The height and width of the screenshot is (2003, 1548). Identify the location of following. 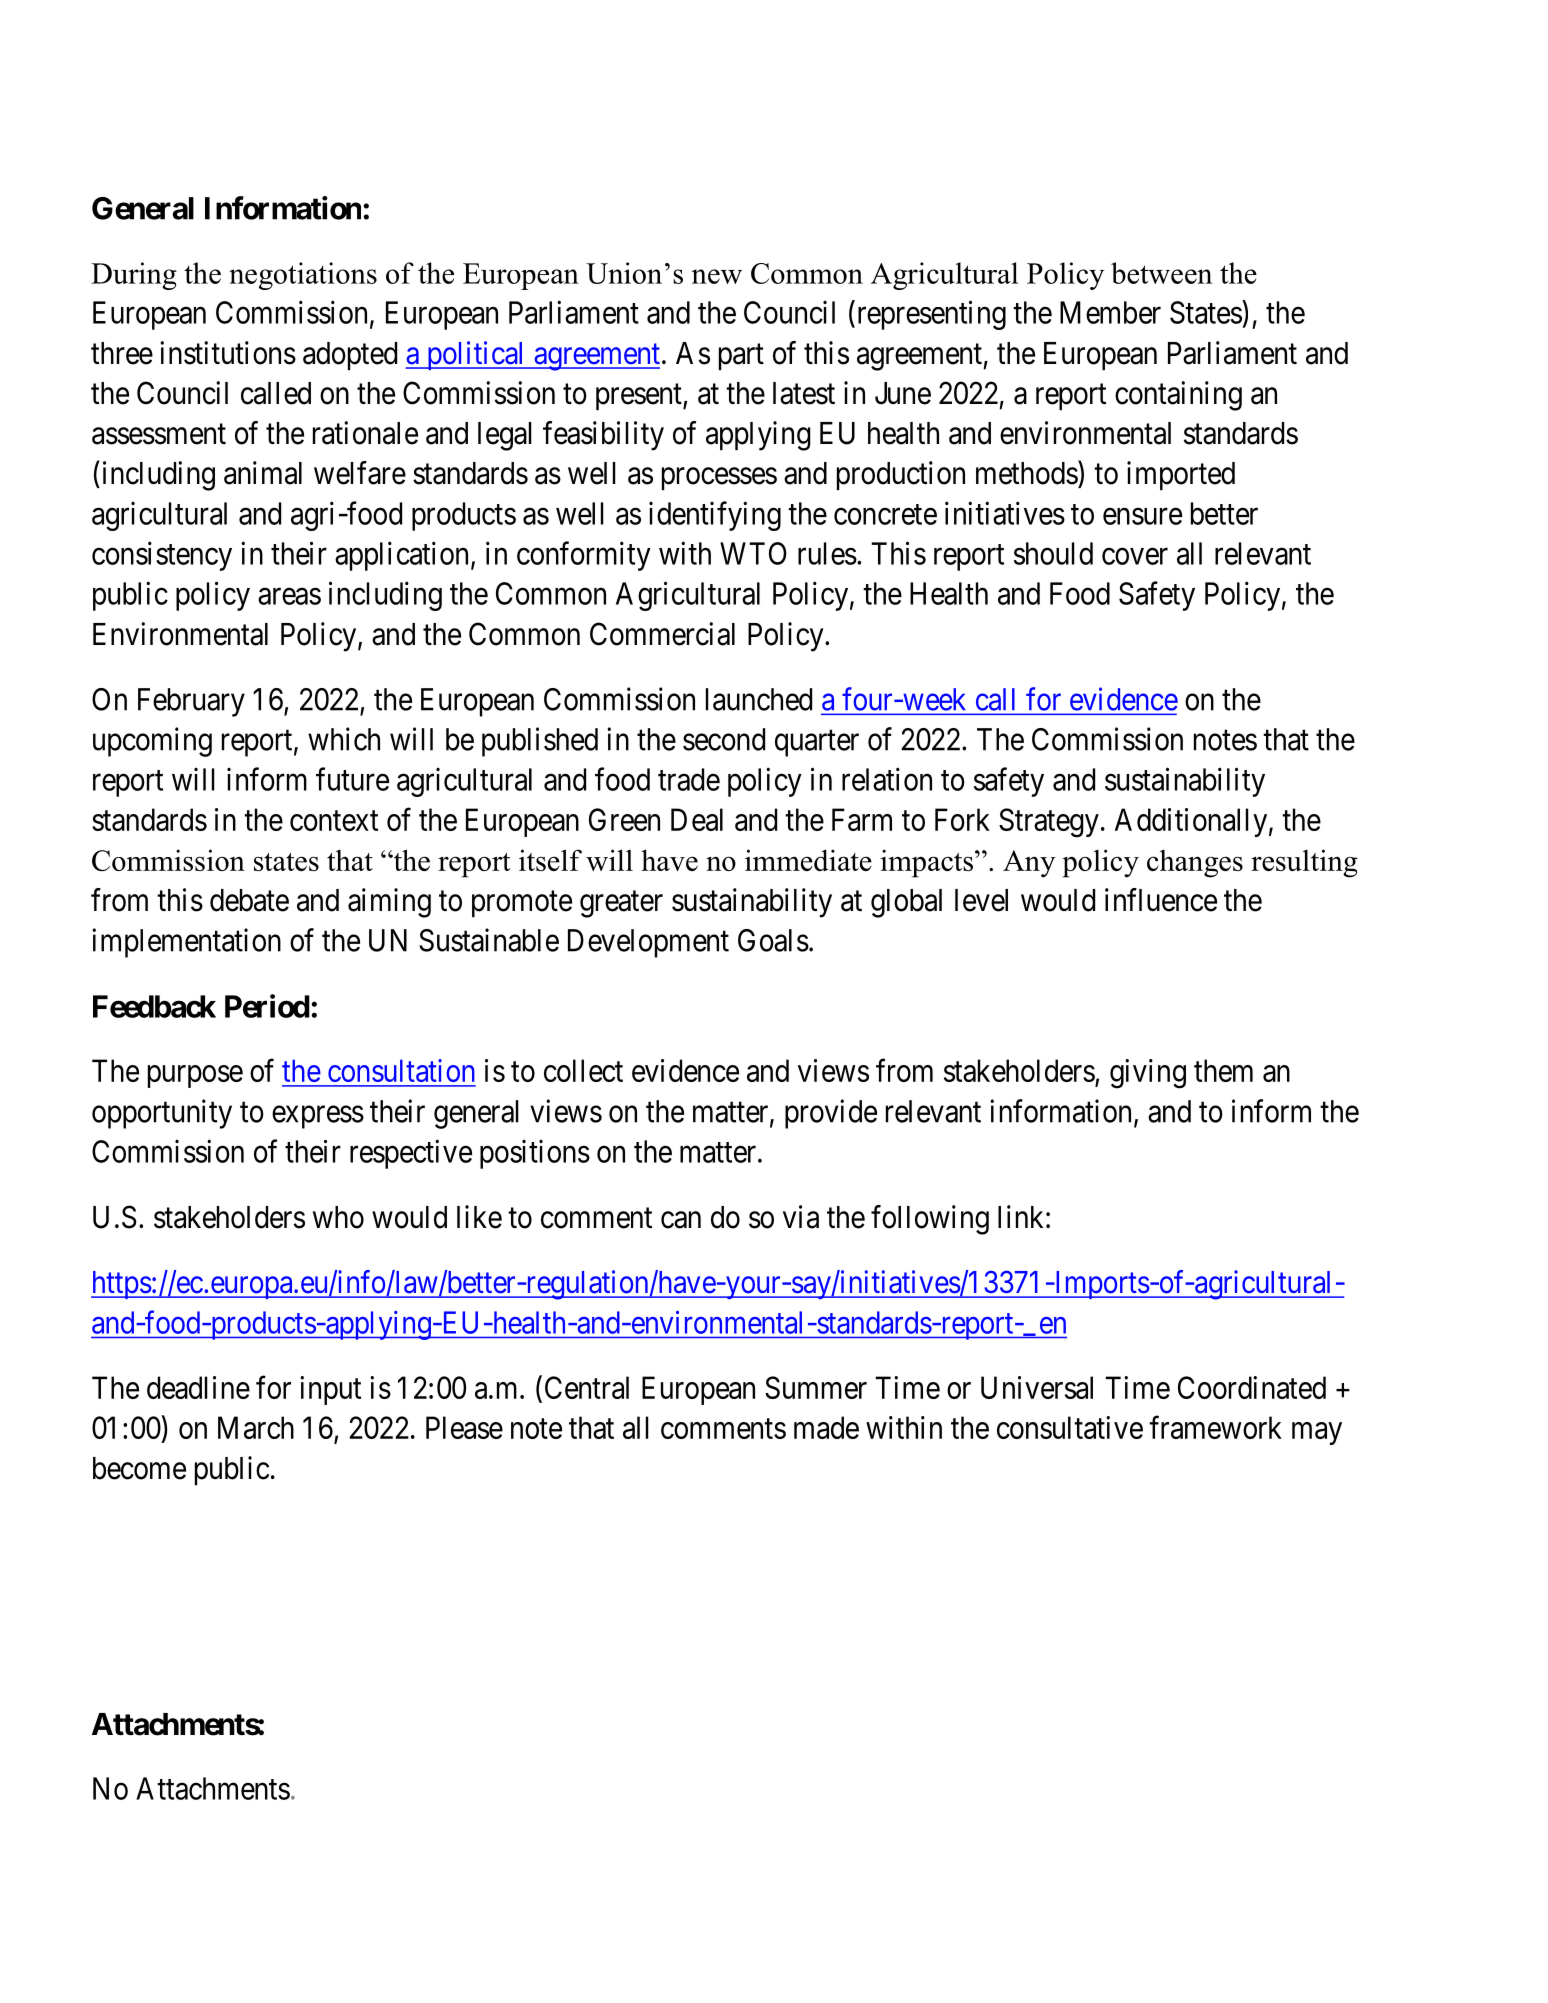
(930, 1220).
